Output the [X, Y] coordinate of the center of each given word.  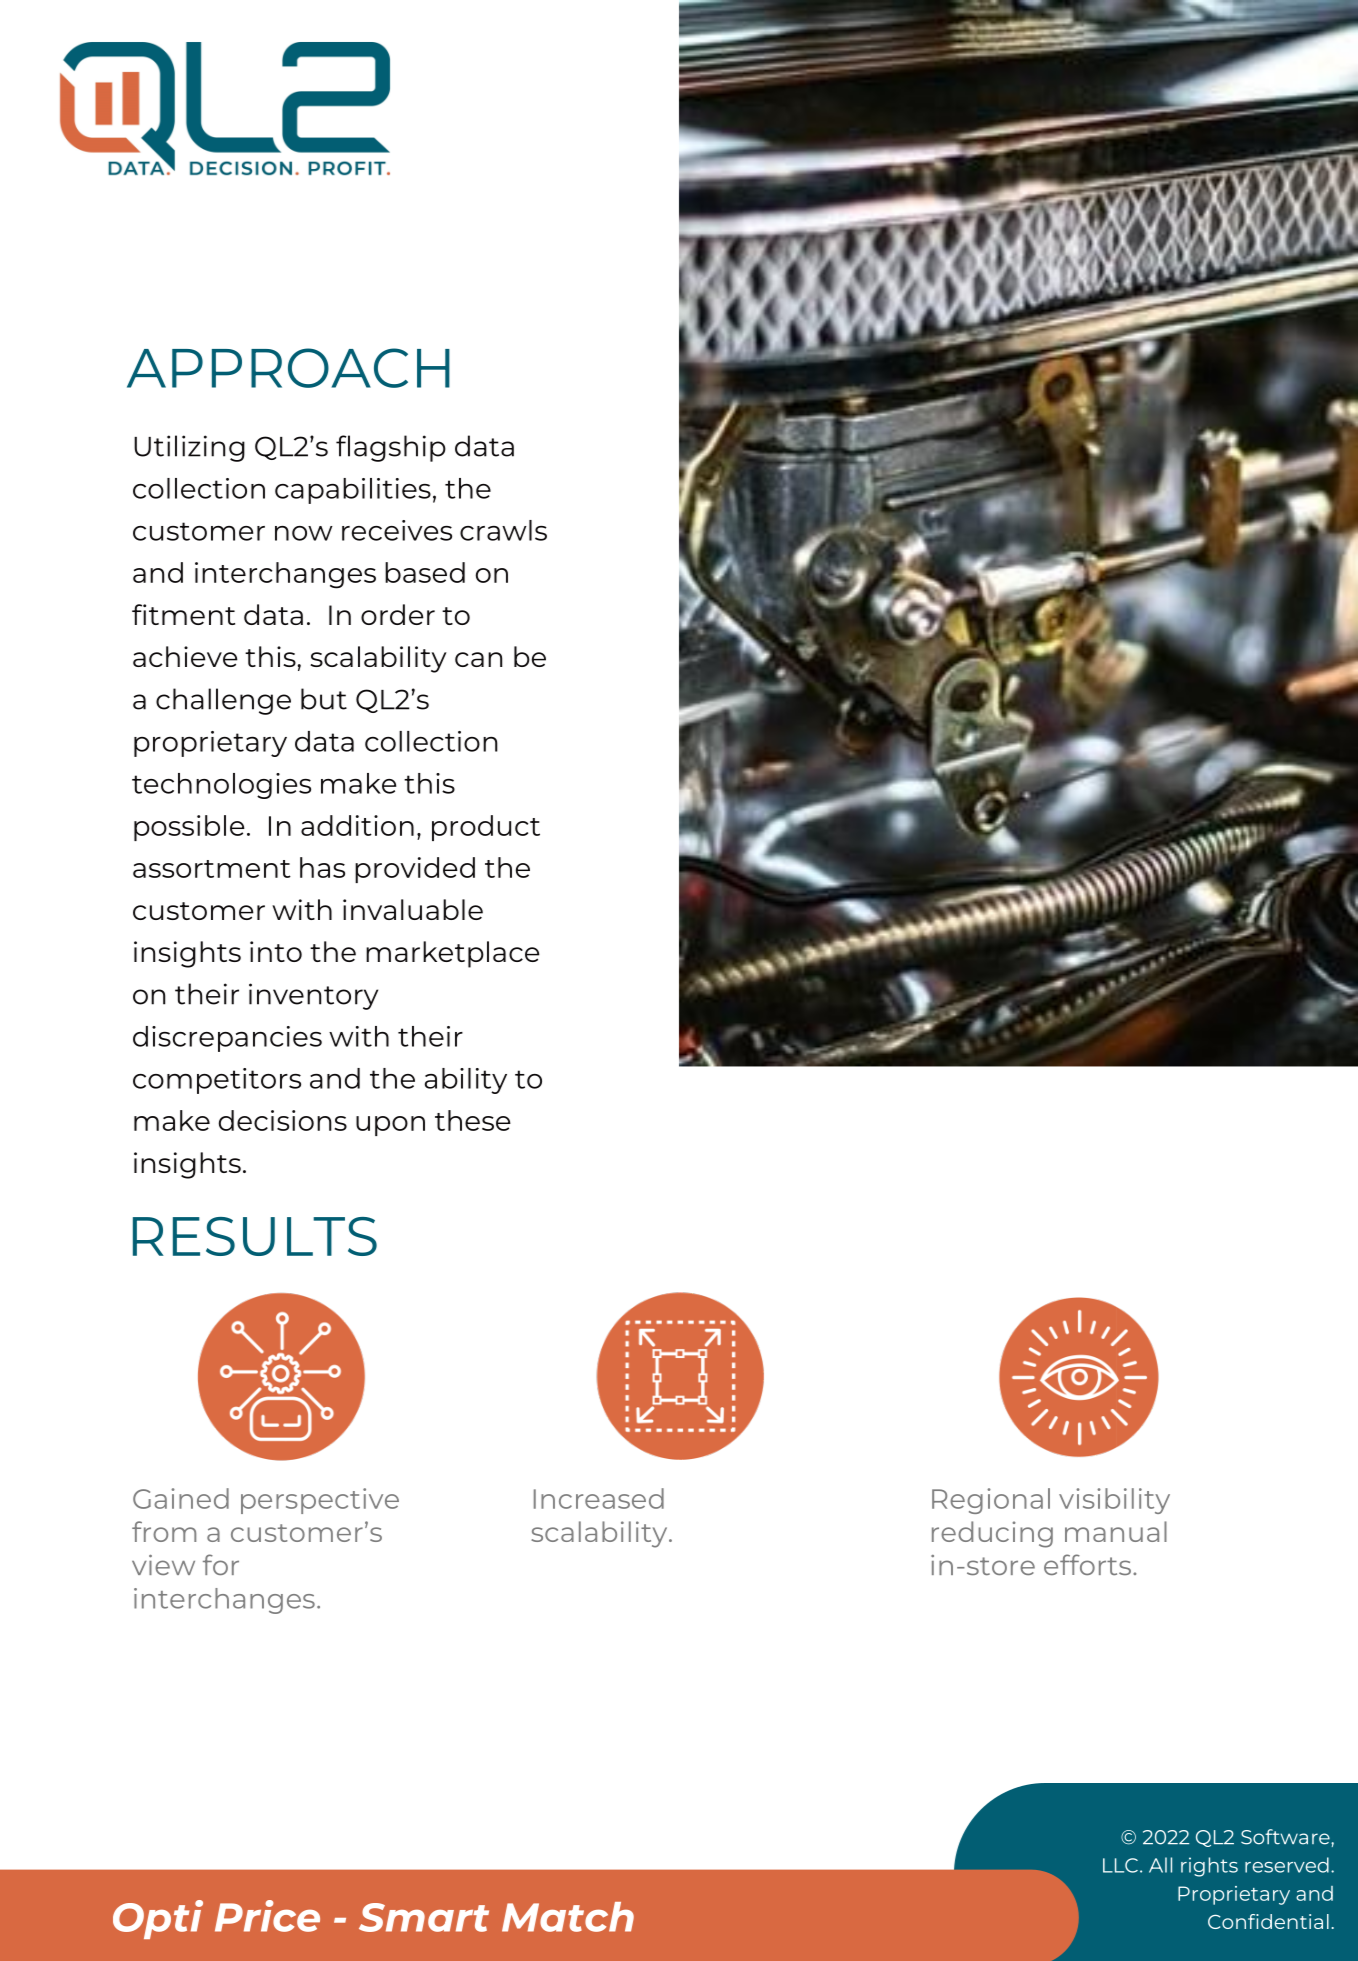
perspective [320, 1501]
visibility [1114, 1501]
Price [267, 1916]
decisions [283, 1120]
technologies [221, 786]
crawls [503, 530]
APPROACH [288, 368]
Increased [599, 1498]
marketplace [453, 954]
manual [1116, 1531]
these [473, 1120]
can [478, 659]
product [486, 828]
